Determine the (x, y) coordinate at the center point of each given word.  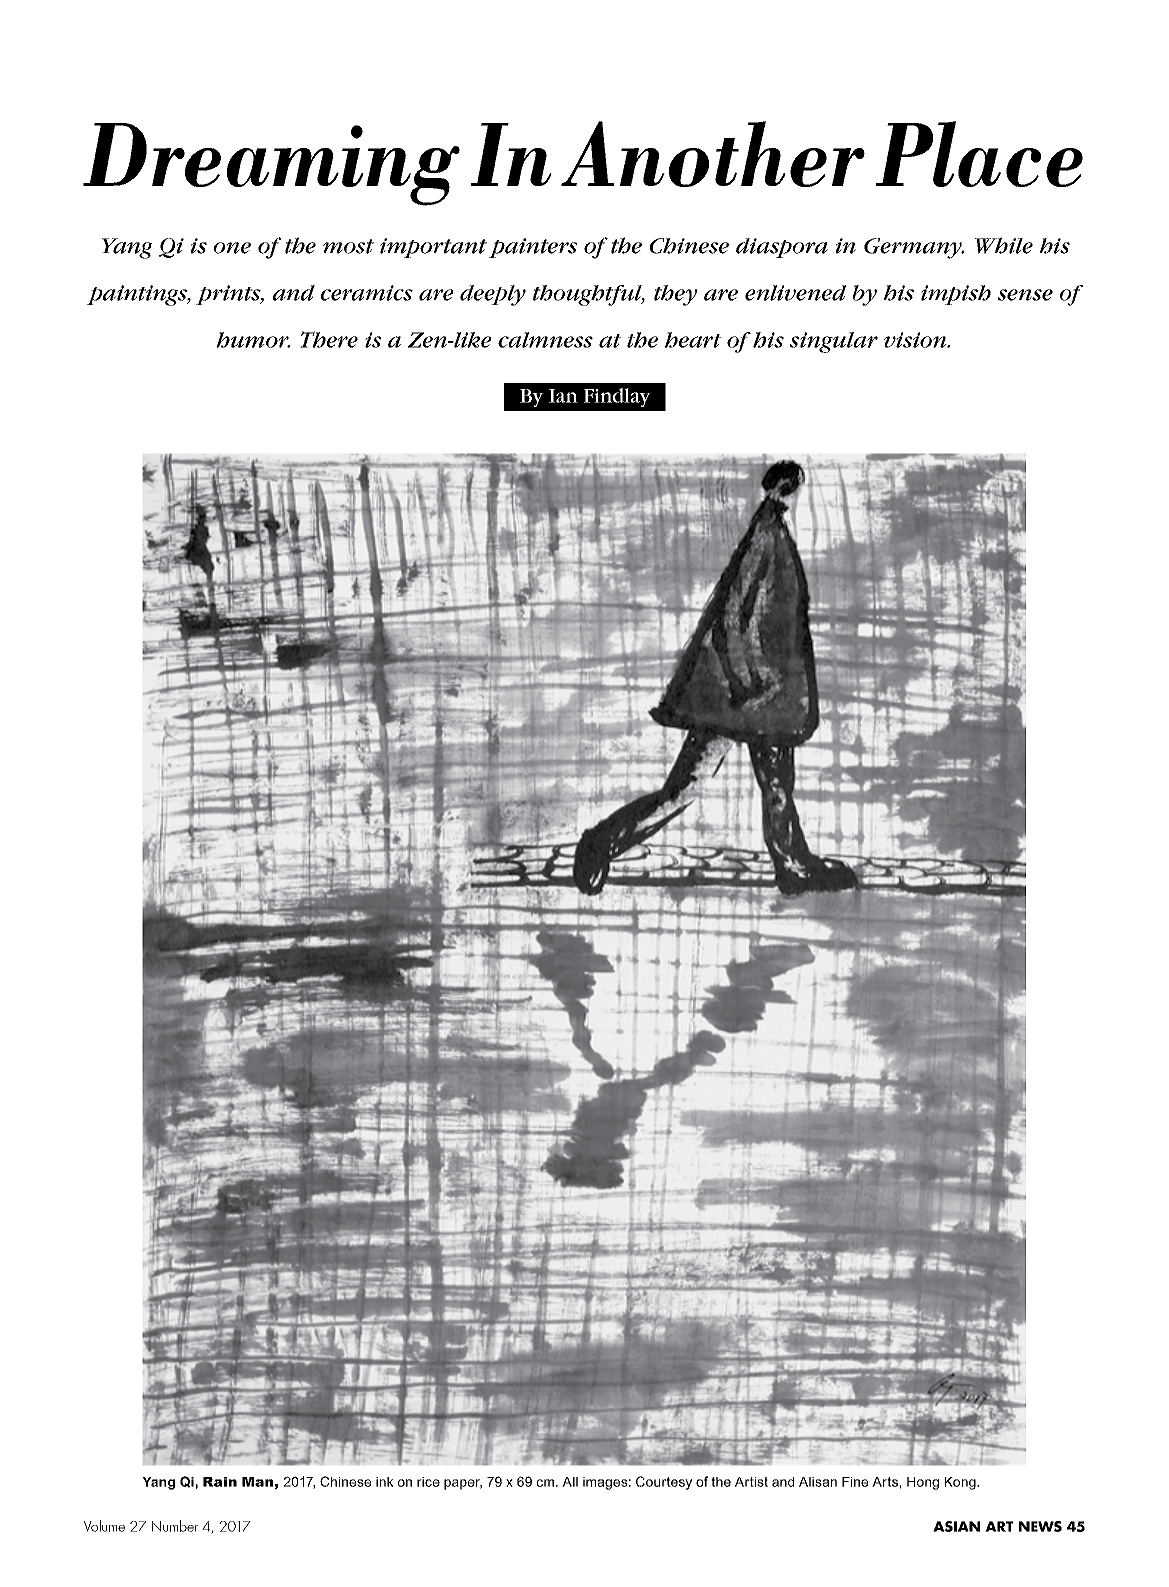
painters (533, 248)
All (570, 1482)
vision (916, 340)
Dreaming (271, 164)
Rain (220, 1482)
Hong (923, 1483)
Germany (914, 248)
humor (253, 340)
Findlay (617, 397)
